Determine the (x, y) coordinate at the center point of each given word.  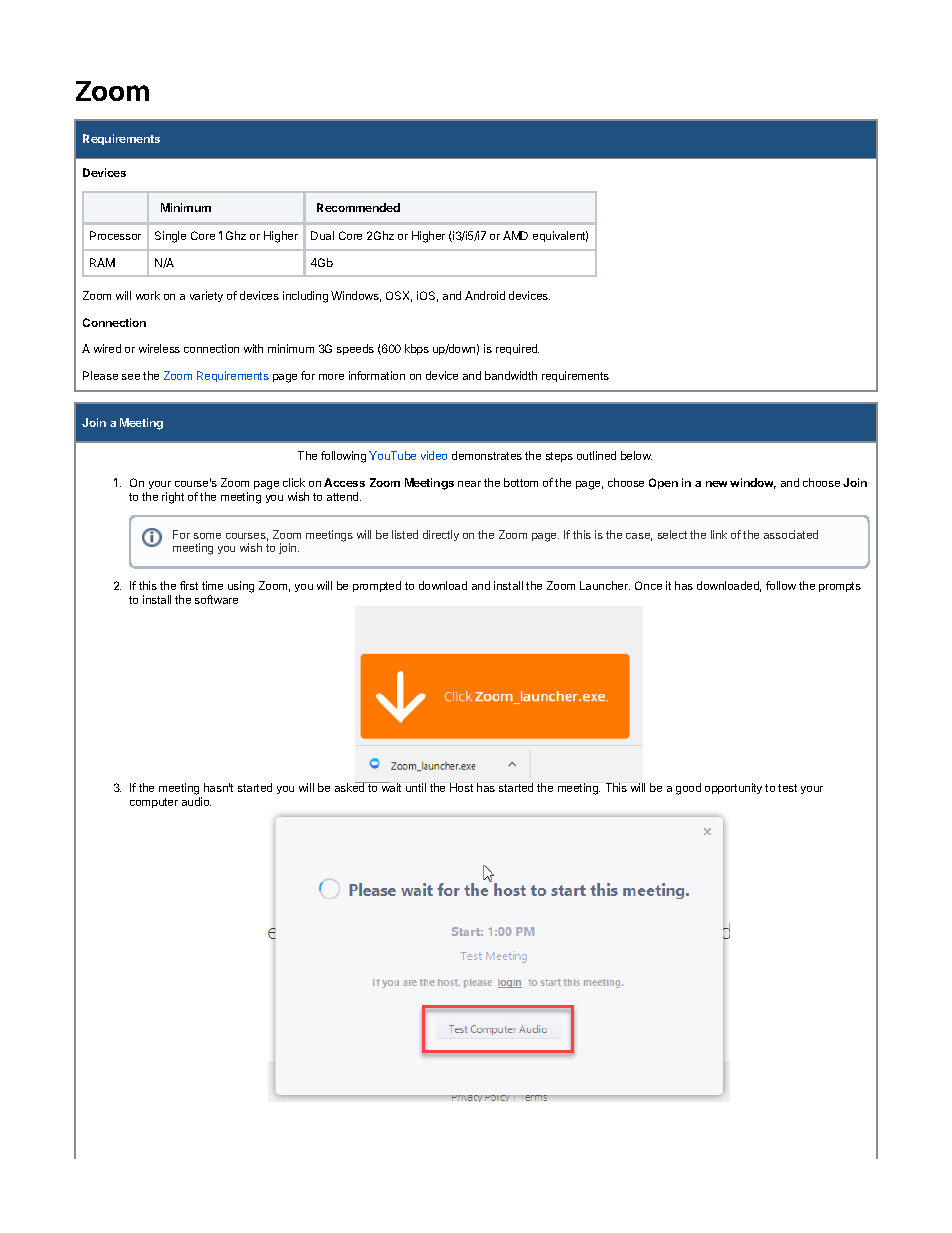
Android (485, 295)
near (469, 484)
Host (461, 787)
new (716, 484)
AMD (515, 235)
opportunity (733, 788)
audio (196, 801)
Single (170, 237)
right (173, 498)
